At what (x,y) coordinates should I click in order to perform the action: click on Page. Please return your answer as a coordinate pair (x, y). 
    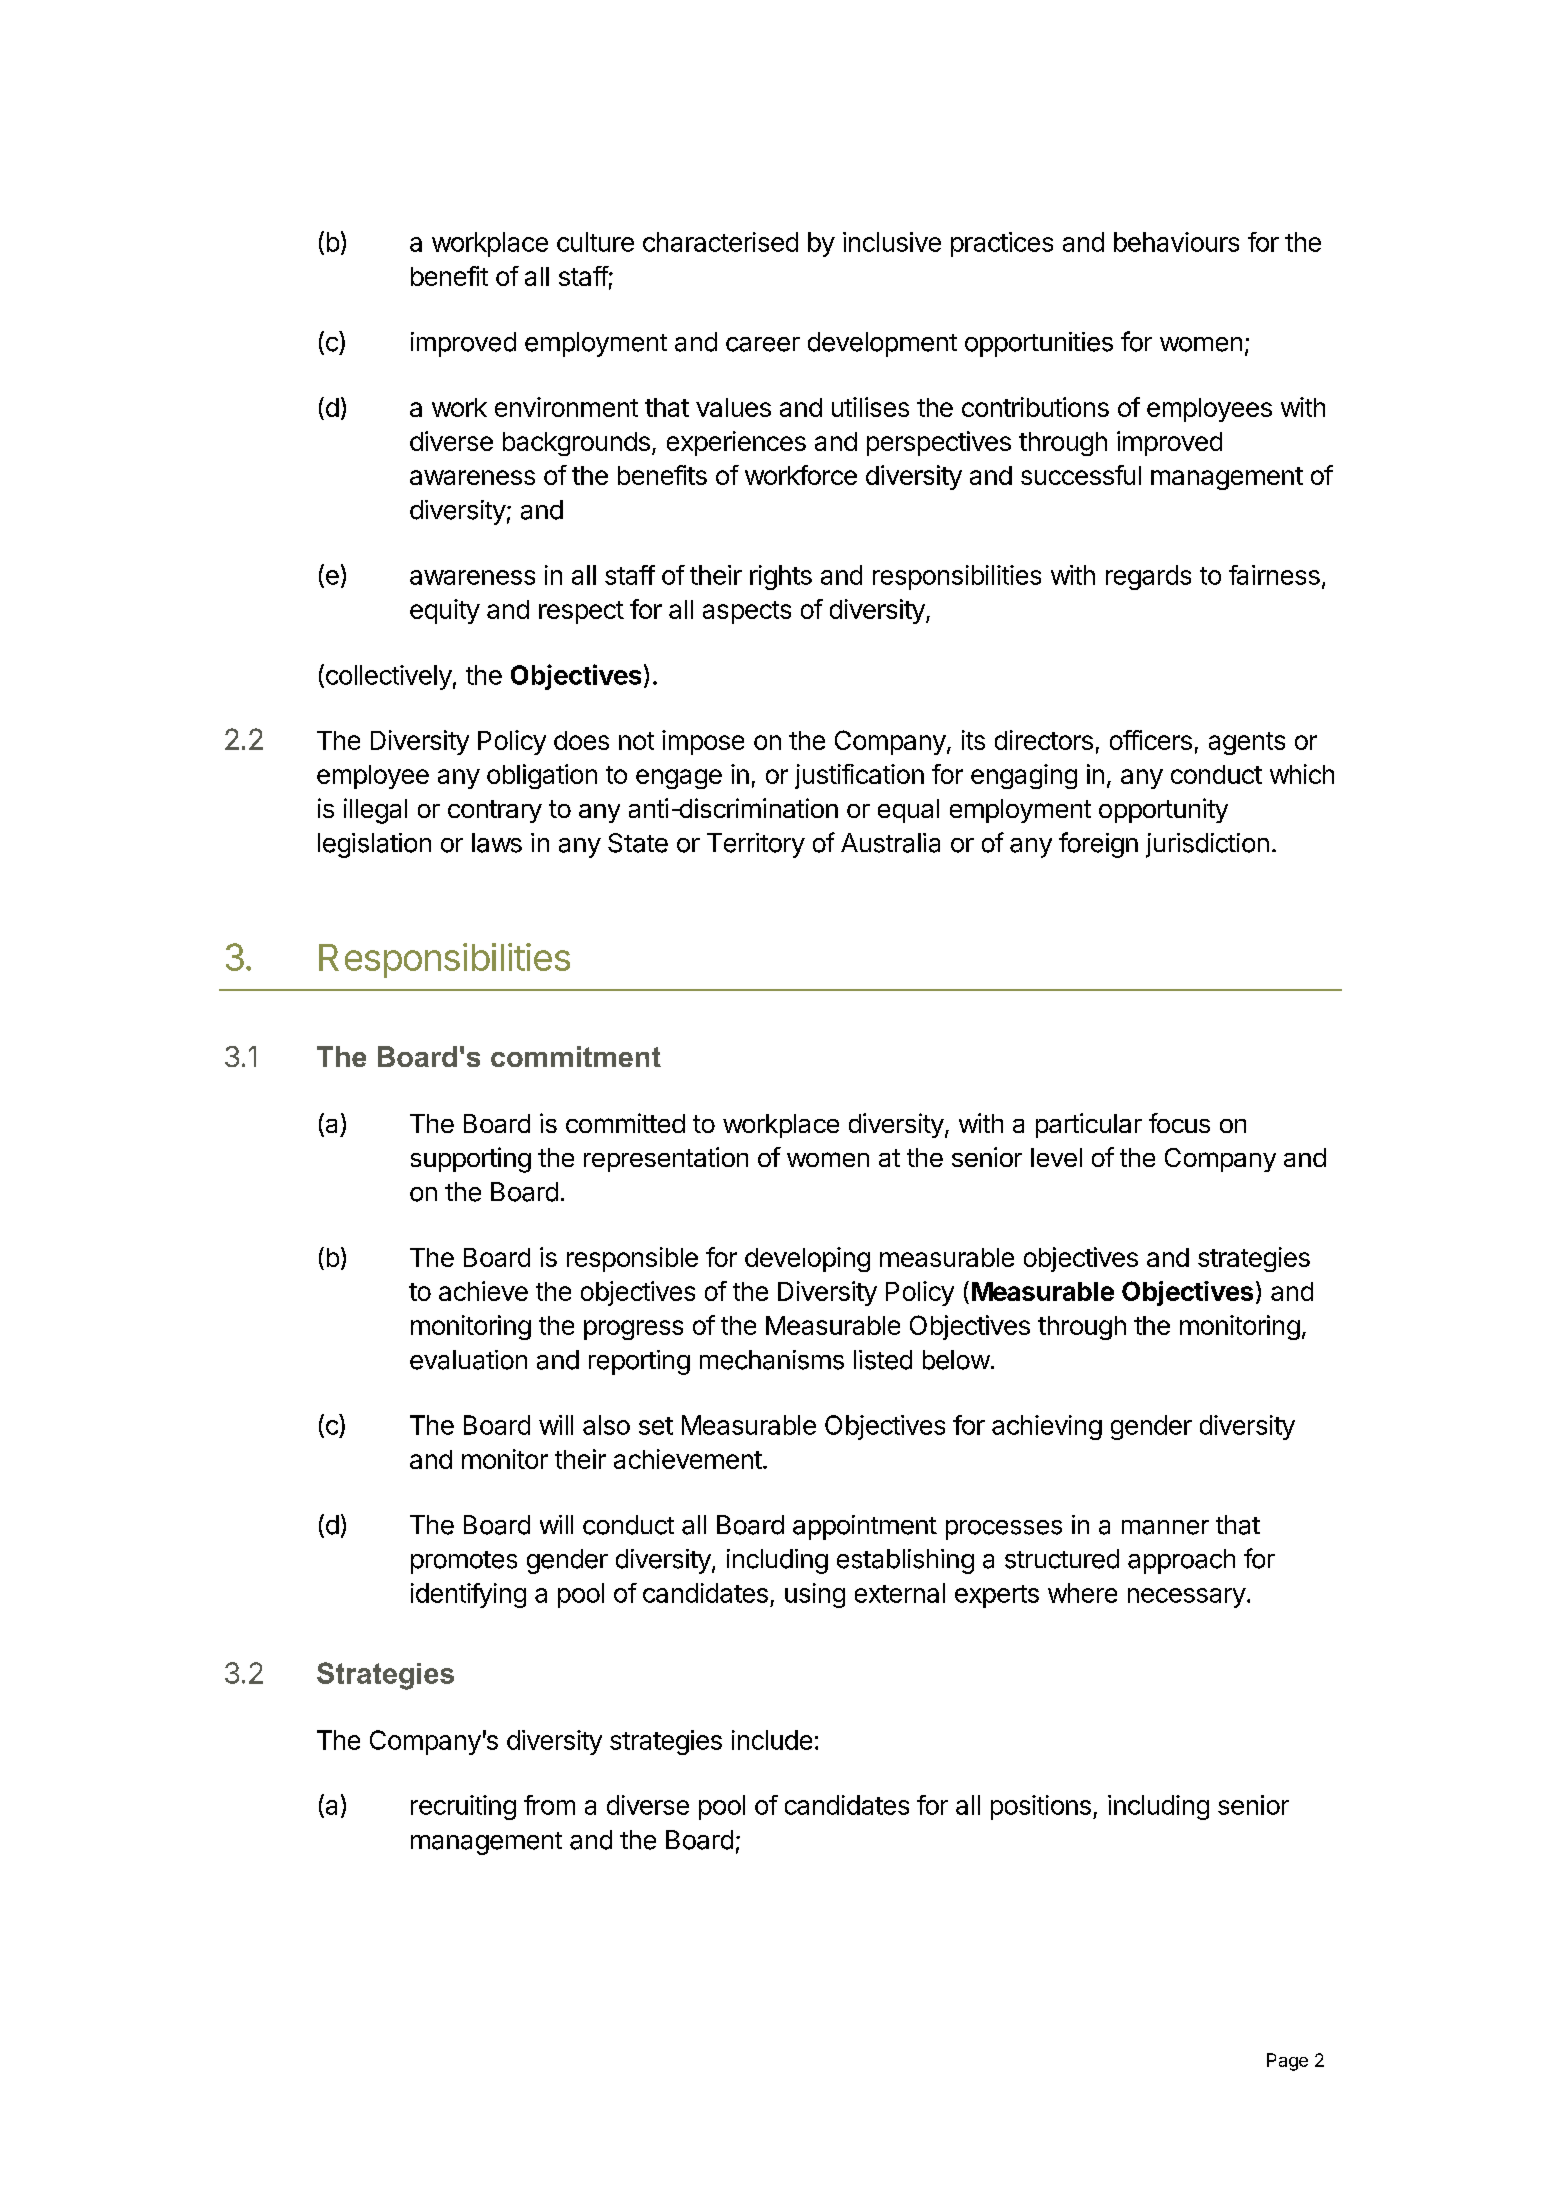
    Looking at the image, I should click on (1287, 2062).
